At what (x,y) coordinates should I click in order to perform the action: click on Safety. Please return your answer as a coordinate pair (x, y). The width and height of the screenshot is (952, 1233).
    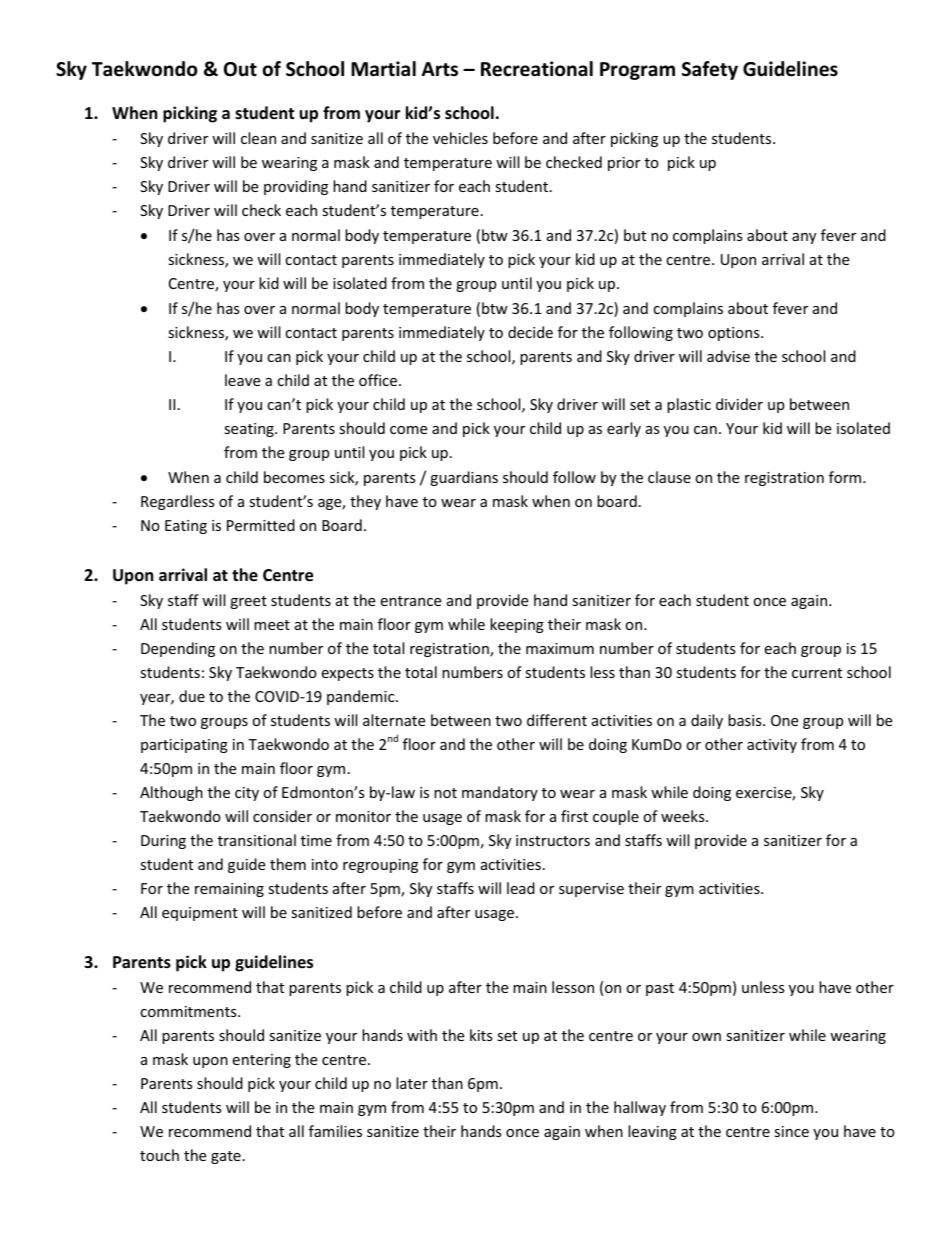
    Looking at the image, I should click on (710, 70).
